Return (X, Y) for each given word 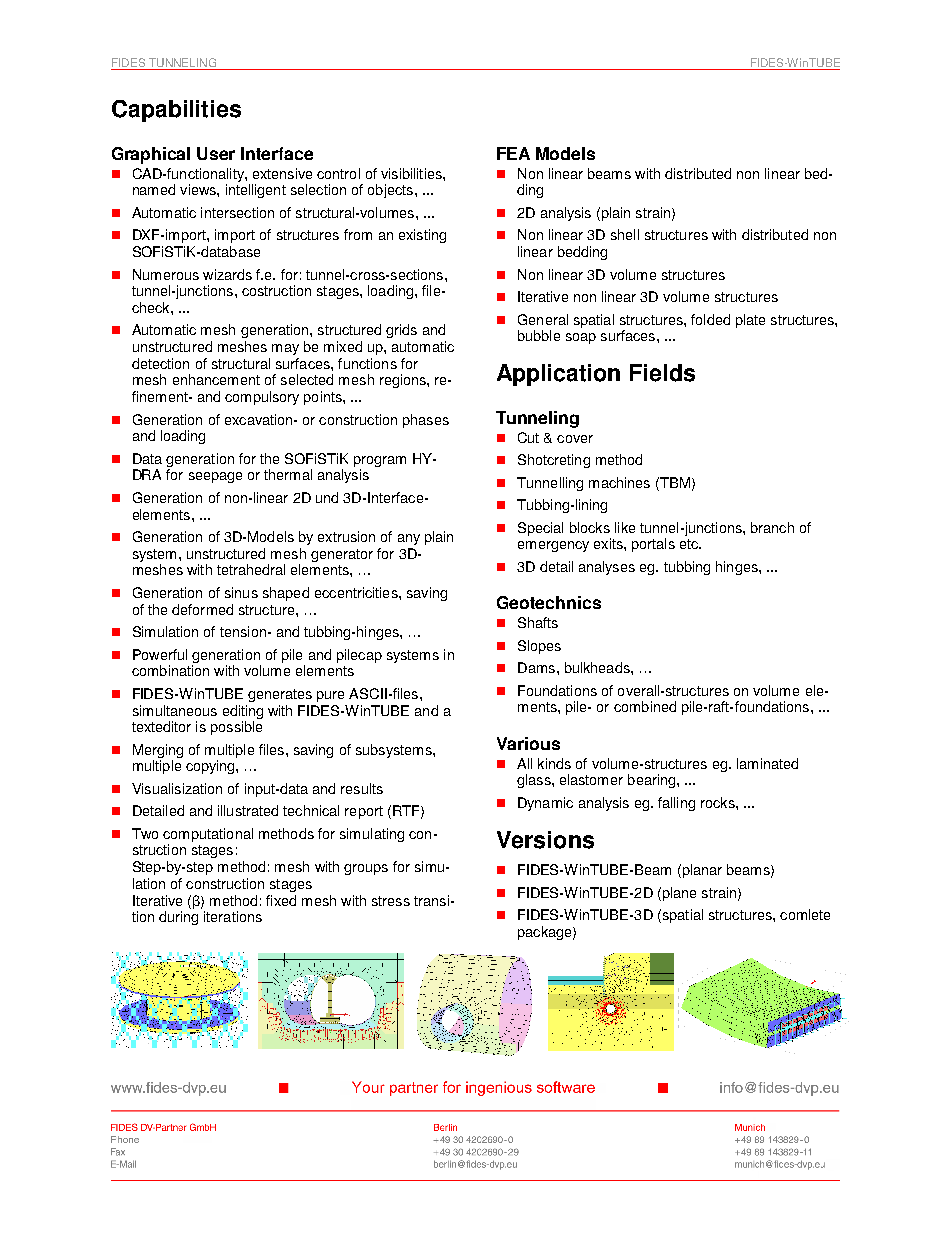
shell (625, 234)
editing (243, 712)
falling (676, 804)
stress (391, 901)
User (216, 153)
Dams (536, 667)
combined (645, 706)
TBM (674, 482)
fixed (281, 900)
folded (710, 319)
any (409, 539)
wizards (227, 274)
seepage (215, 477)
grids (401, 331)
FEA (513, 153)
